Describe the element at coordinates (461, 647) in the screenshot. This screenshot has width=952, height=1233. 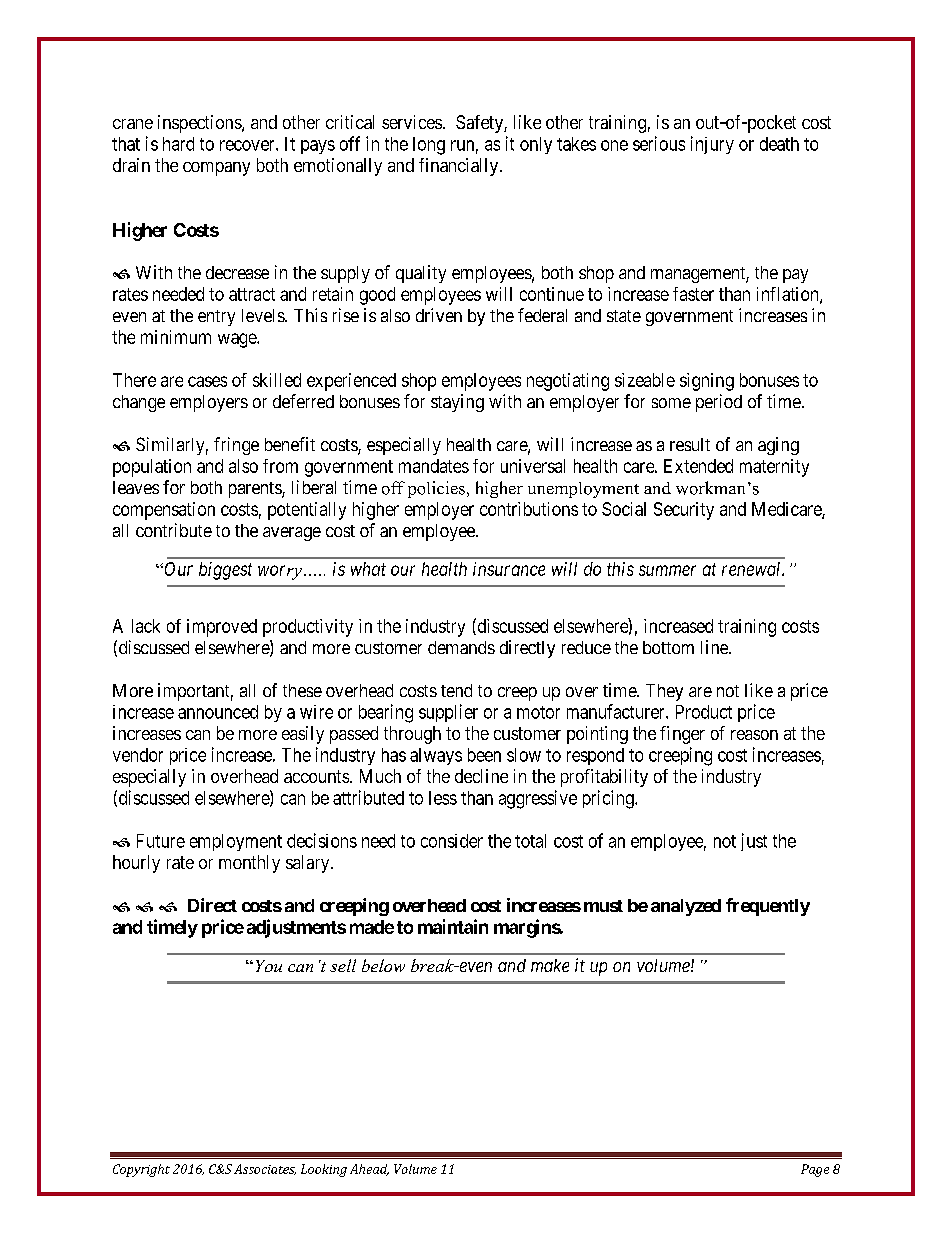
I see `demands` at that location.
